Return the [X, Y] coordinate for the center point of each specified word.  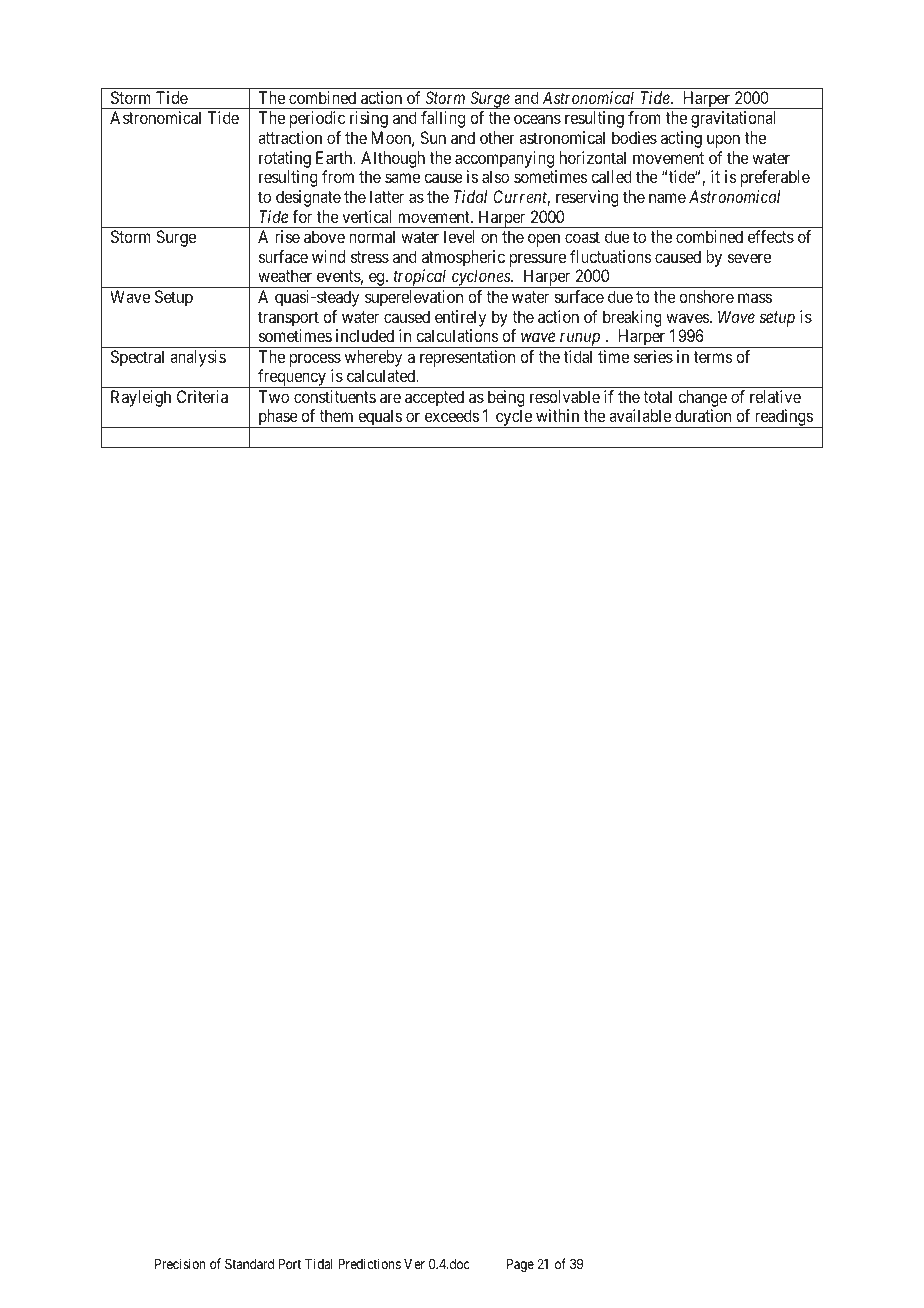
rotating [285, 159]
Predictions [369, 1263]
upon [723, 141]
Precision [180, 1263]
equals [379, 418]
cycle [514, 418]
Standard [249, 1263]
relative [775, 396]
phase [277, 418]
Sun [433, 137]
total [657, 396]
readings [783, 418]
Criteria [202, 396]
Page [520, 1265]
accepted [434, 398]
